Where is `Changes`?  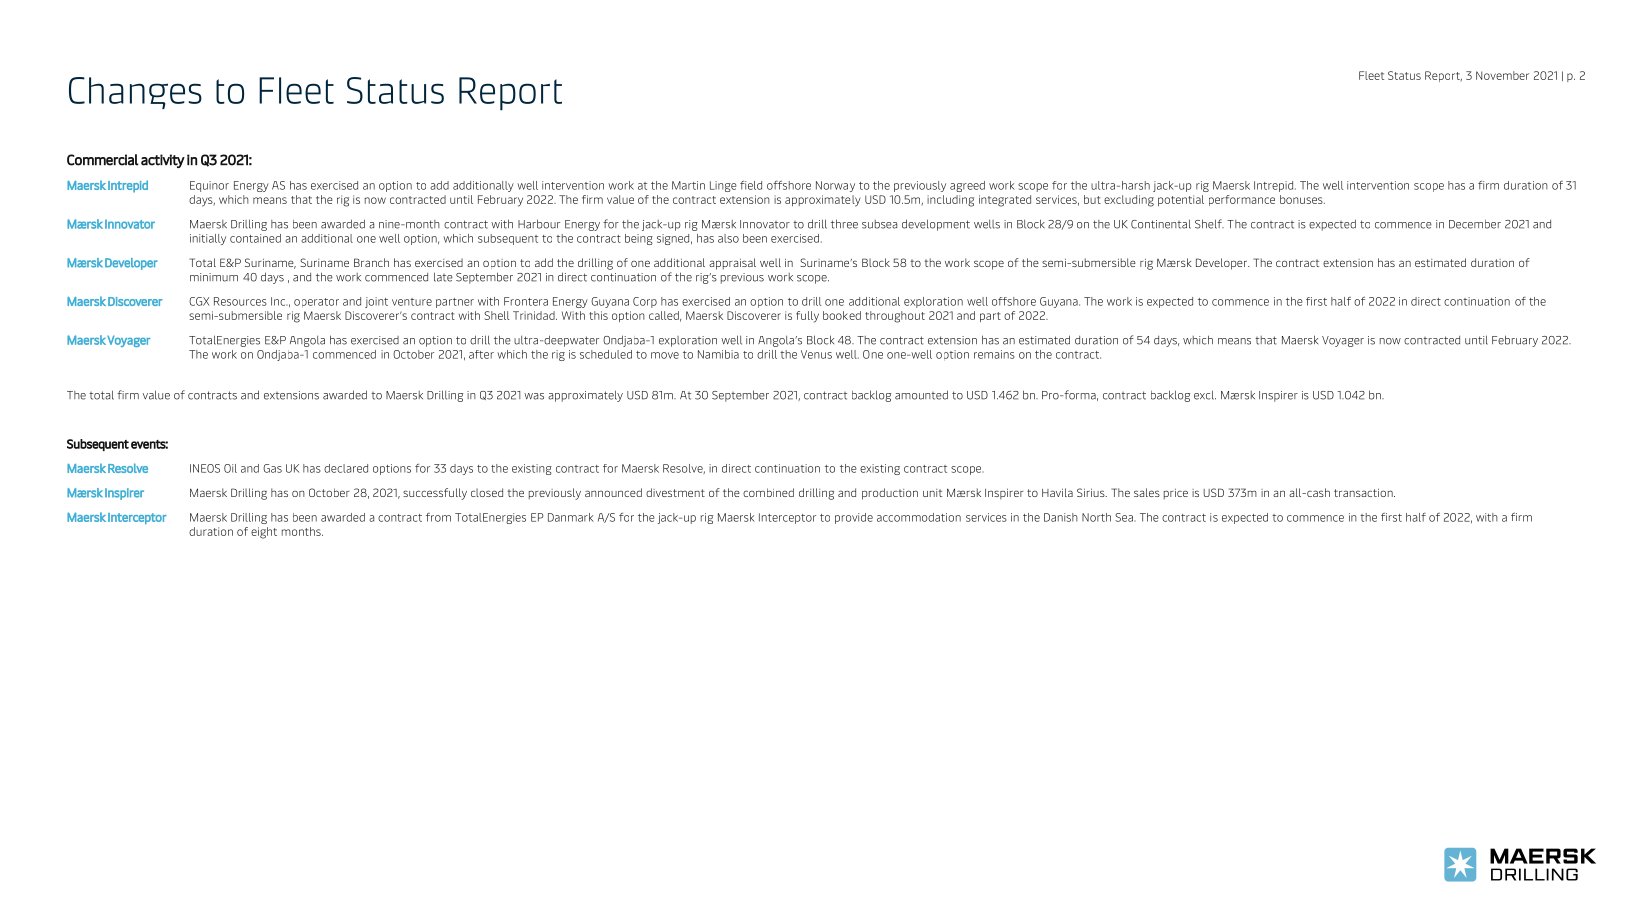
Changes is located at coordinates (135, 93).
